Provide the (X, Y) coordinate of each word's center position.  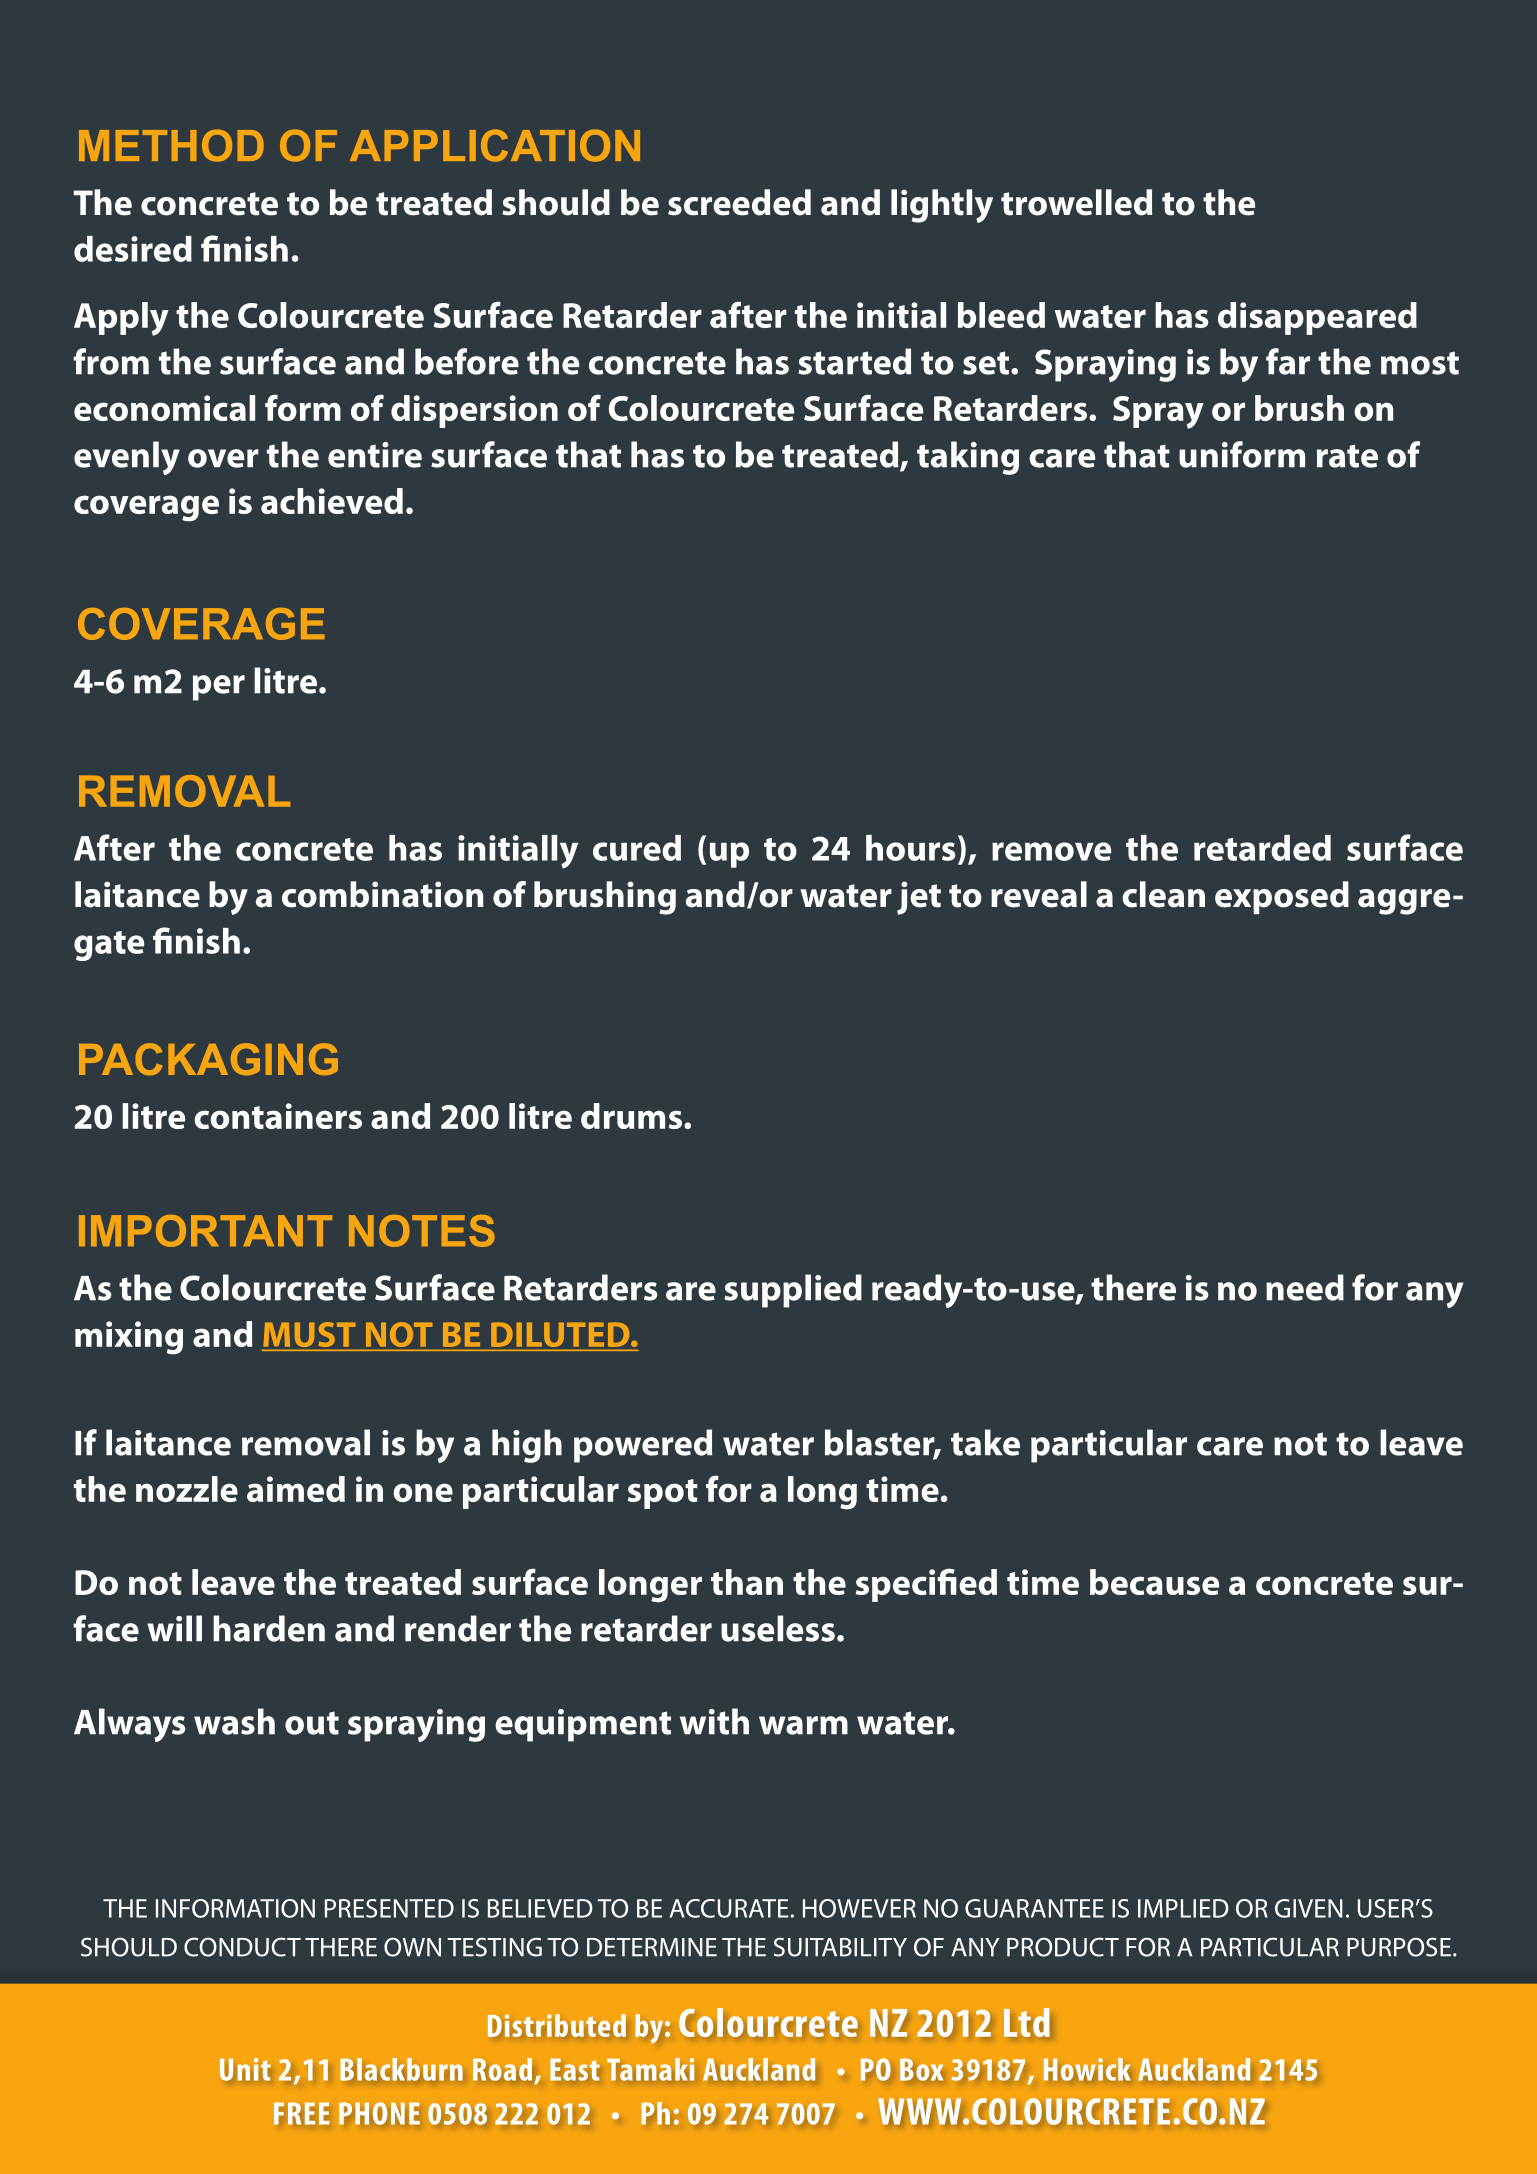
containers (278, 1116)
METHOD (171, 145)
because (1154, 1582)
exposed (1282, 897)
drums (631, 1116)
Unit (245, 2069)
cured (637, 848)
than (747, 1582)
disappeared (1317, 318)
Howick (1087, 2069)
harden (269, 1628)
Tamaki (650, 2069)
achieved (332, 501)
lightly (942, 206)
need (1305, 1287)
